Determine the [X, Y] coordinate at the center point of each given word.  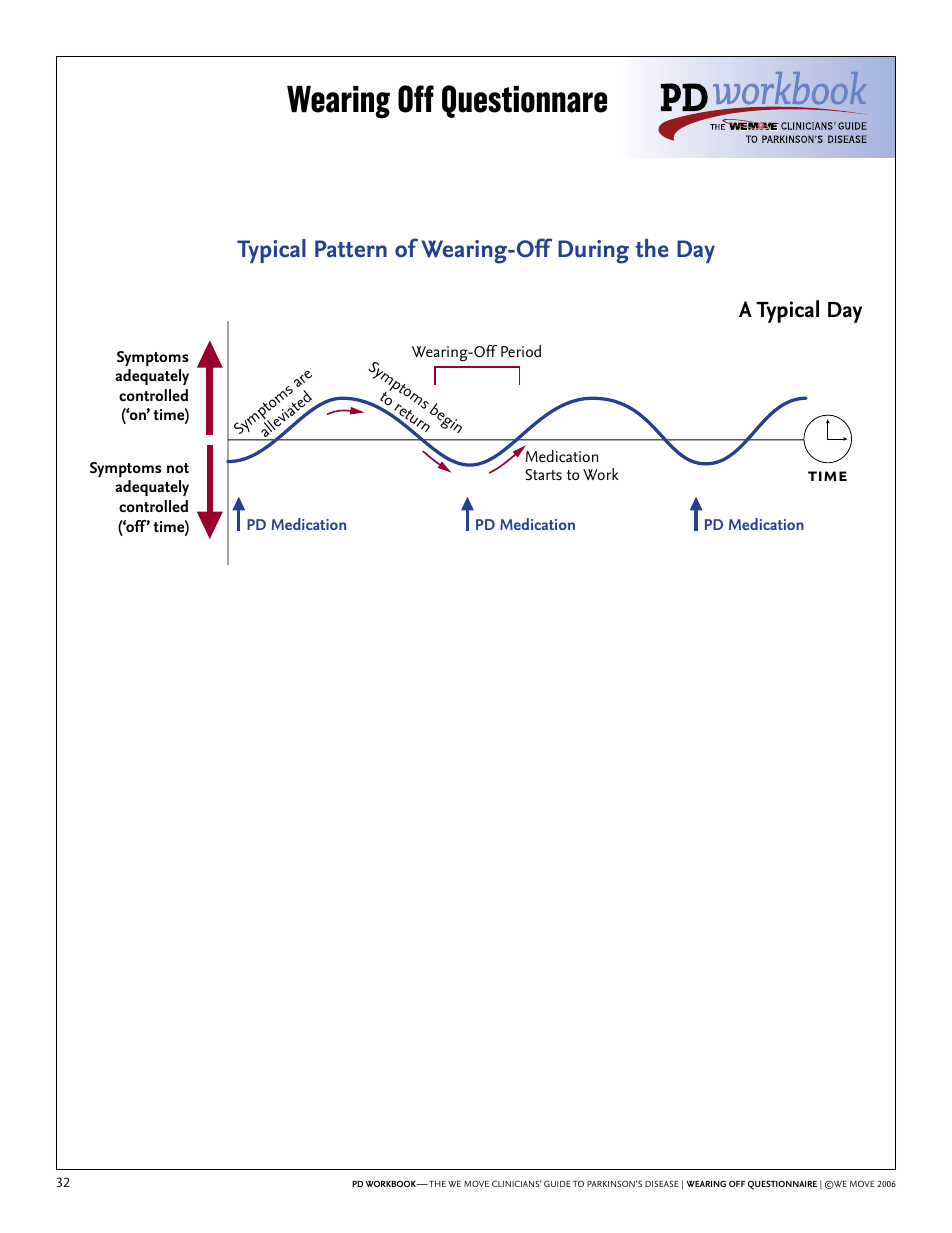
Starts [543, 475]
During [593, 252]
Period [521, 351]
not [178, 468]
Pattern [351, 249]
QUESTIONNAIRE [782, 1185]
